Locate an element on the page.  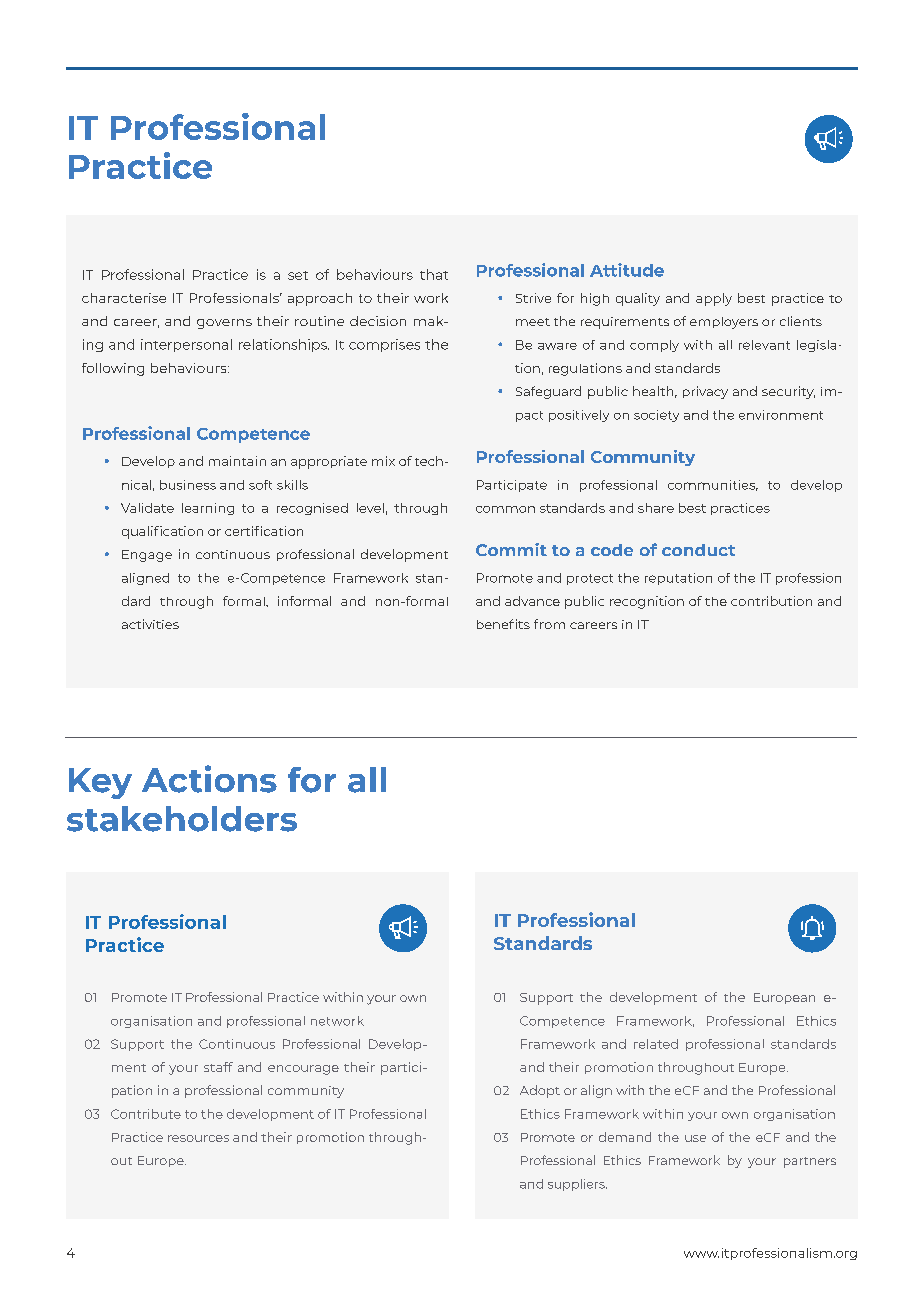
stakeholders is located at coordinates (182, 819).
